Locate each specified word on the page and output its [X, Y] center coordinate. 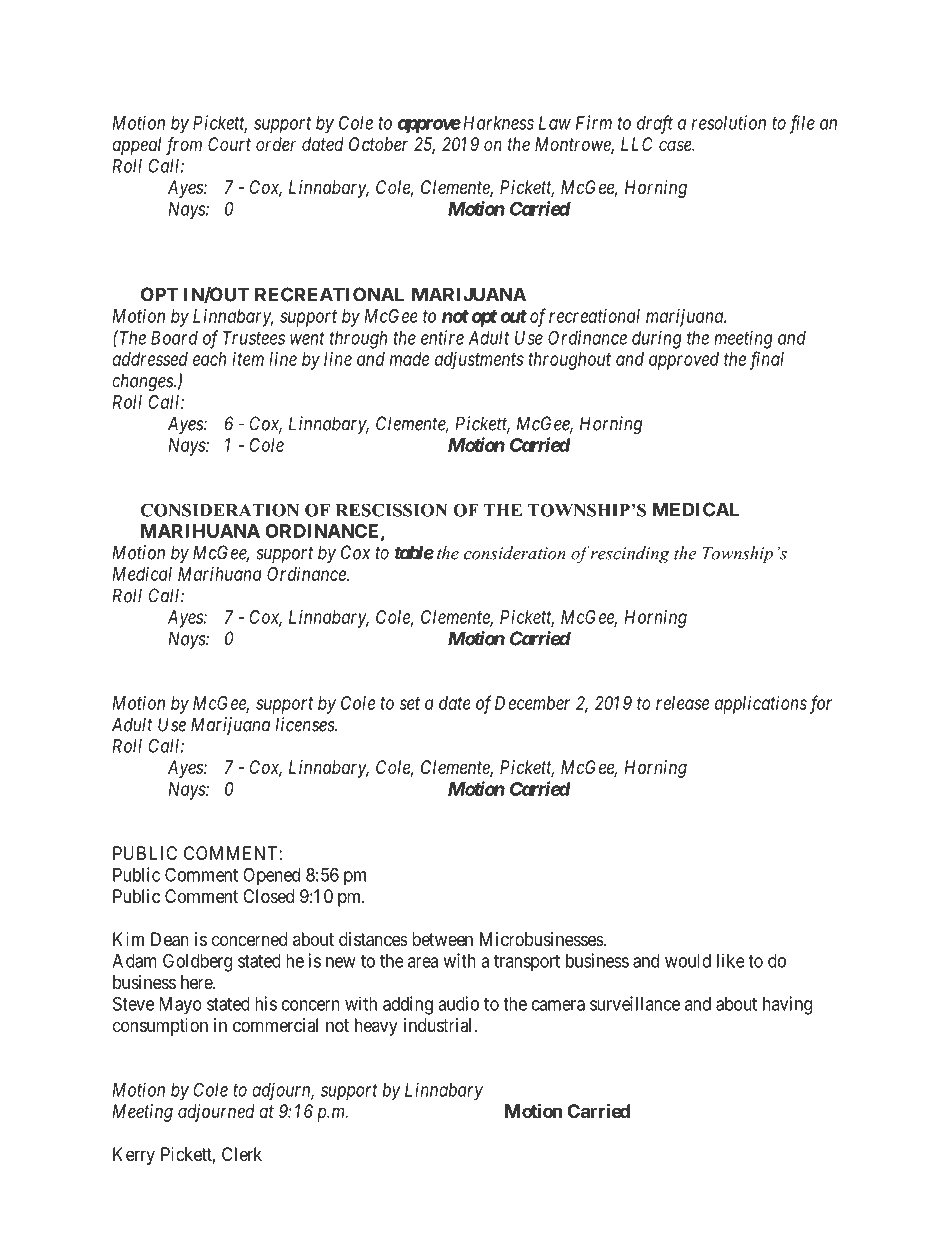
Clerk [242, 1154]
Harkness [497, 123]
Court [229, 144]
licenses [306, 724]
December [532, 703]
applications [761, 705]
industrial [439, 1025]
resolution [729, 122]
